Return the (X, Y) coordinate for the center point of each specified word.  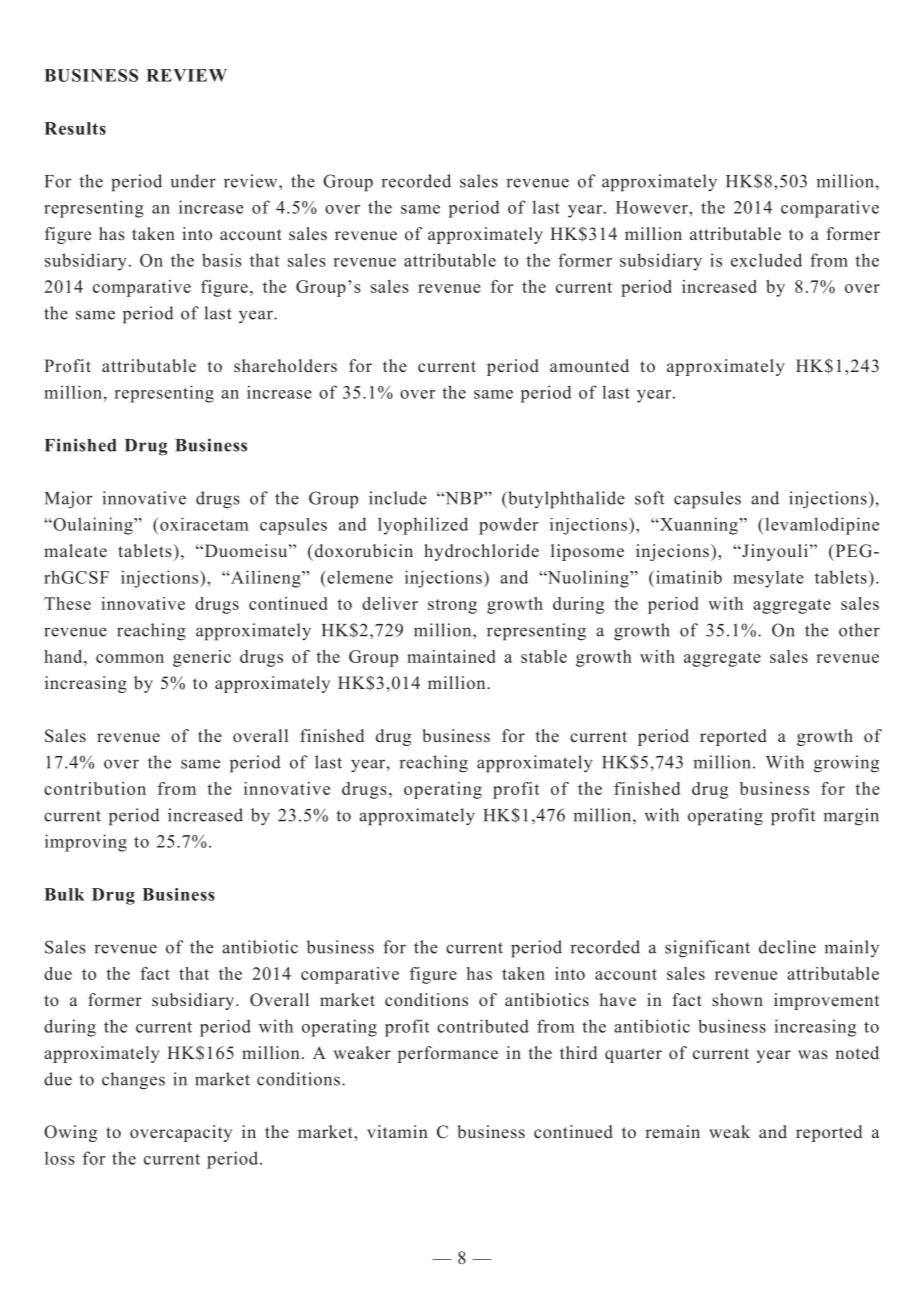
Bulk (64, 894)
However (653, 207)
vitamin (397, 1131)
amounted (589, 366)
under (193, 181)
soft (649, 498)
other (859, 630)
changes (133, 1081)
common (130, 658)
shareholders (285, 366)
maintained (451, 656)
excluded (766, 260)
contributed (483, 1026)
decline (787, 947)
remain (672, 1132)
